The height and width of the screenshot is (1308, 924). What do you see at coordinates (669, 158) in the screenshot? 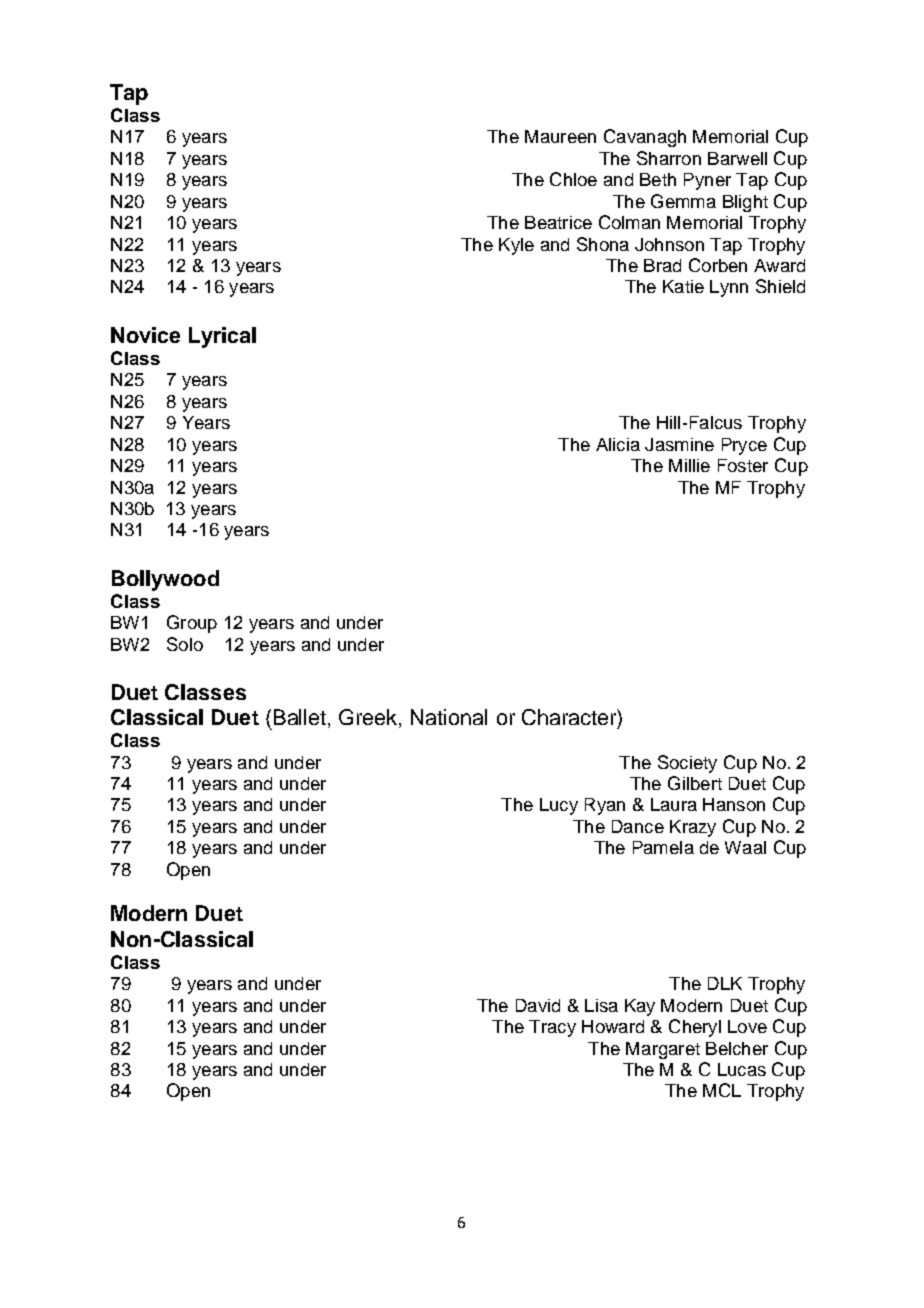
I see `Sharron` at bounding box center [669, 158].
